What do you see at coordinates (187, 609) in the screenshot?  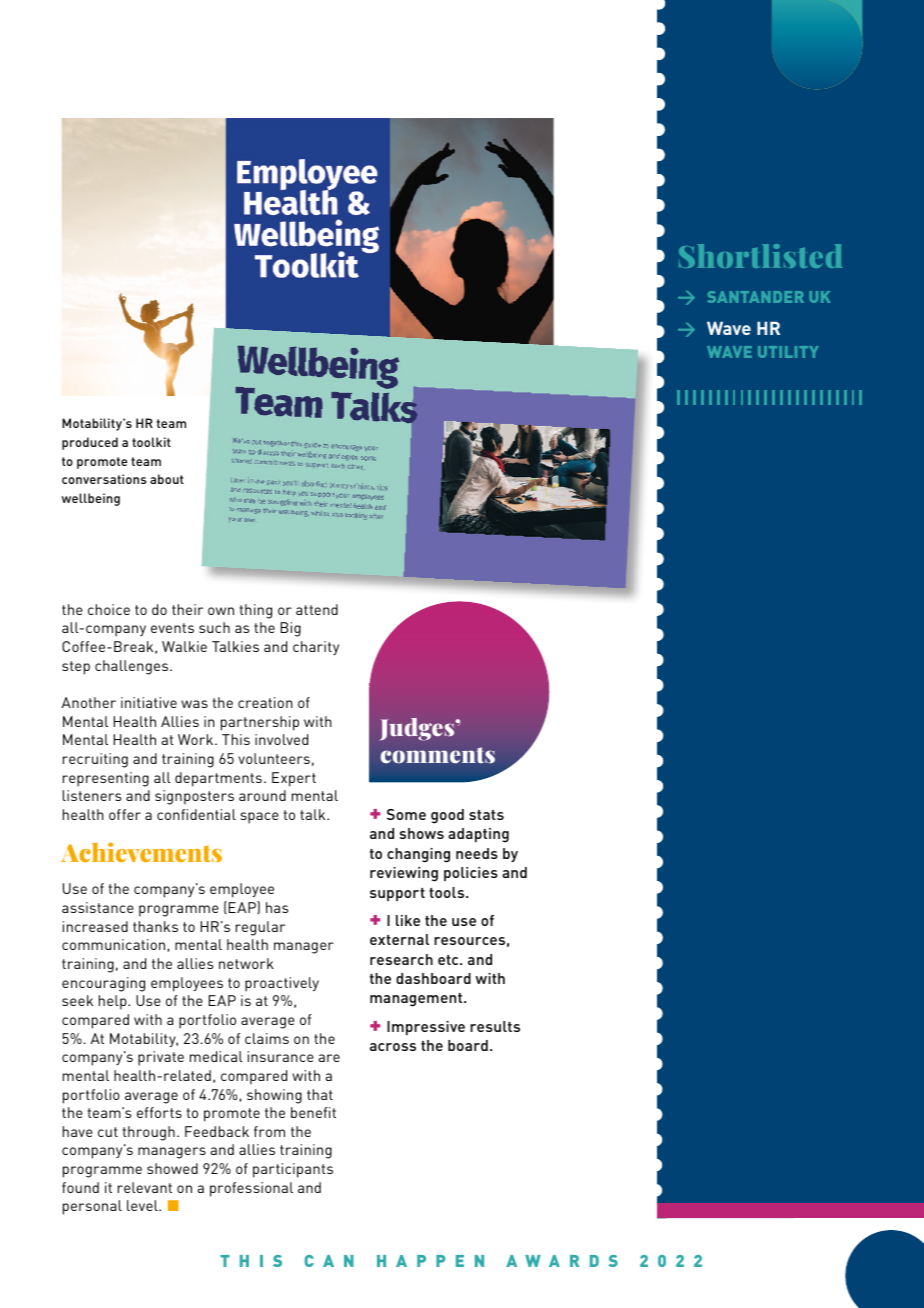 I see `their` at bounding box center [187, 609].
